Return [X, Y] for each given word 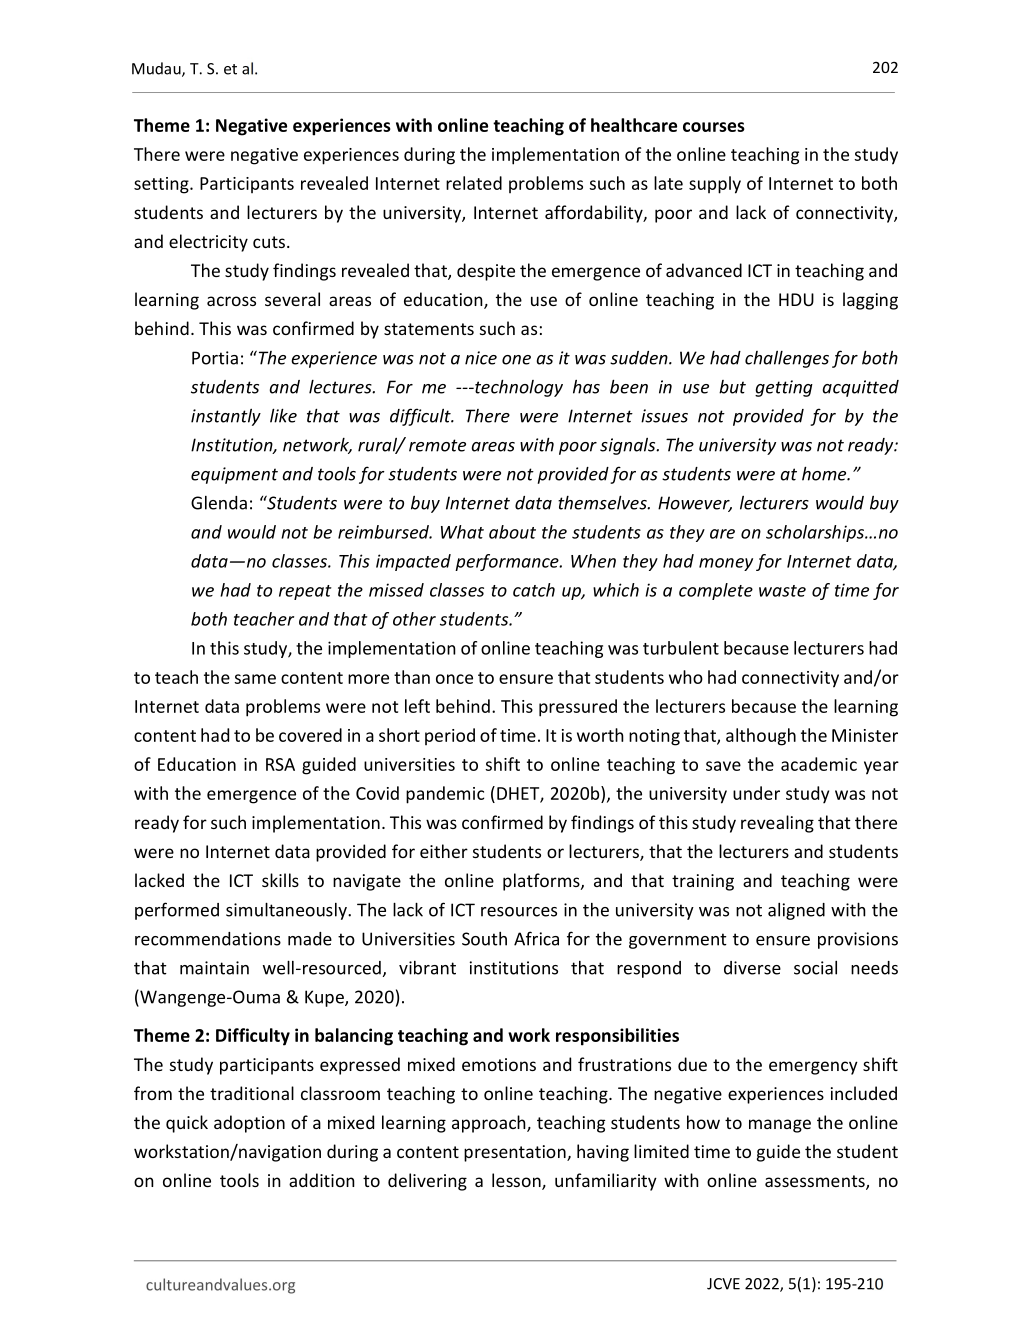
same [255, 679]
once [454, 679]
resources [519, 912]
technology [518, 388]
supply [715, 185]
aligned [796, 911]
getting [784, 388]
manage [780, 1126]
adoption [249, 1124]
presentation [516, 1153]
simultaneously [287, 911]
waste [782, 591]
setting [162, 185]
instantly [226, 417]
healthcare [634, 125]
